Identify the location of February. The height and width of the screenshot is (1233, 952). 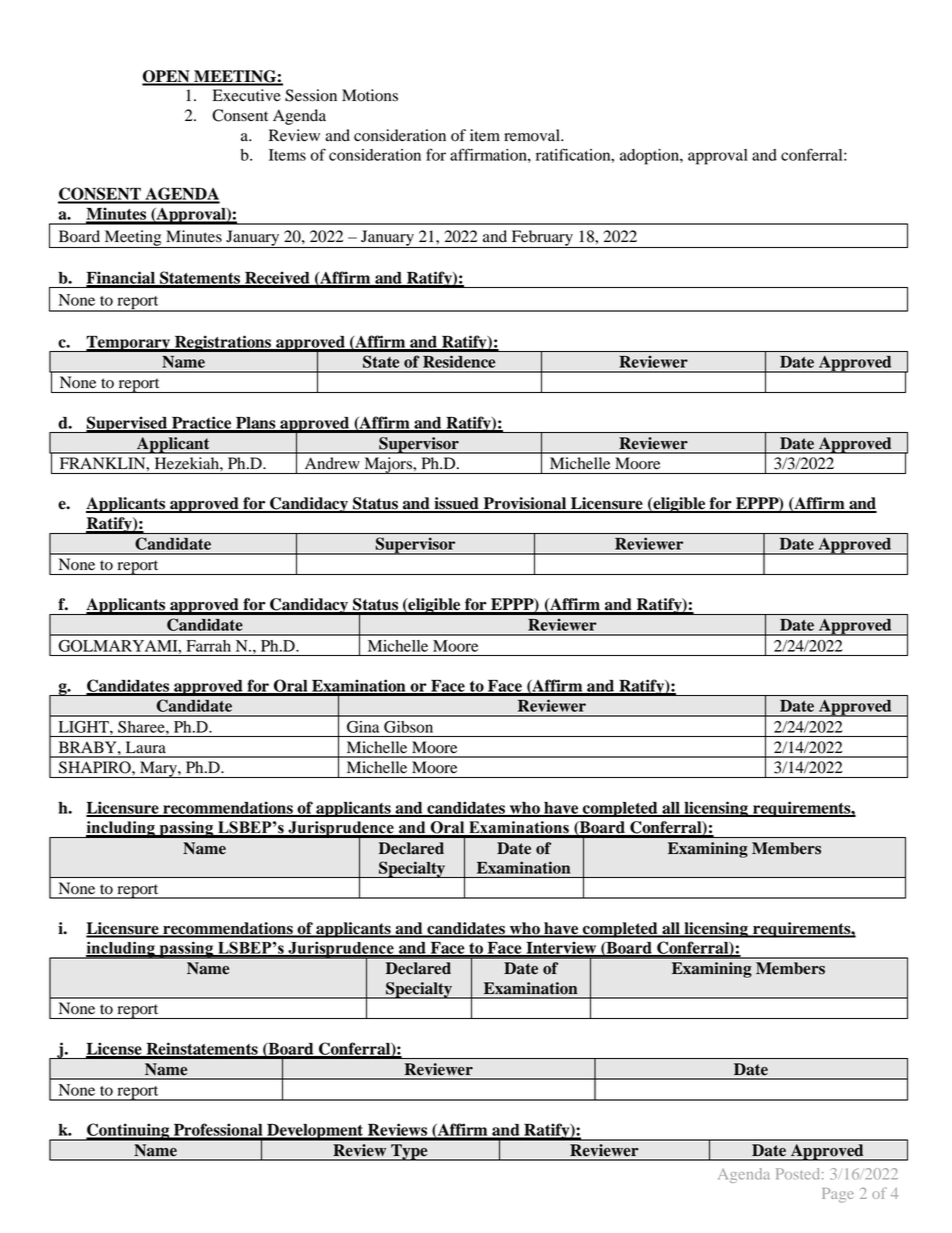
(542, 239).
